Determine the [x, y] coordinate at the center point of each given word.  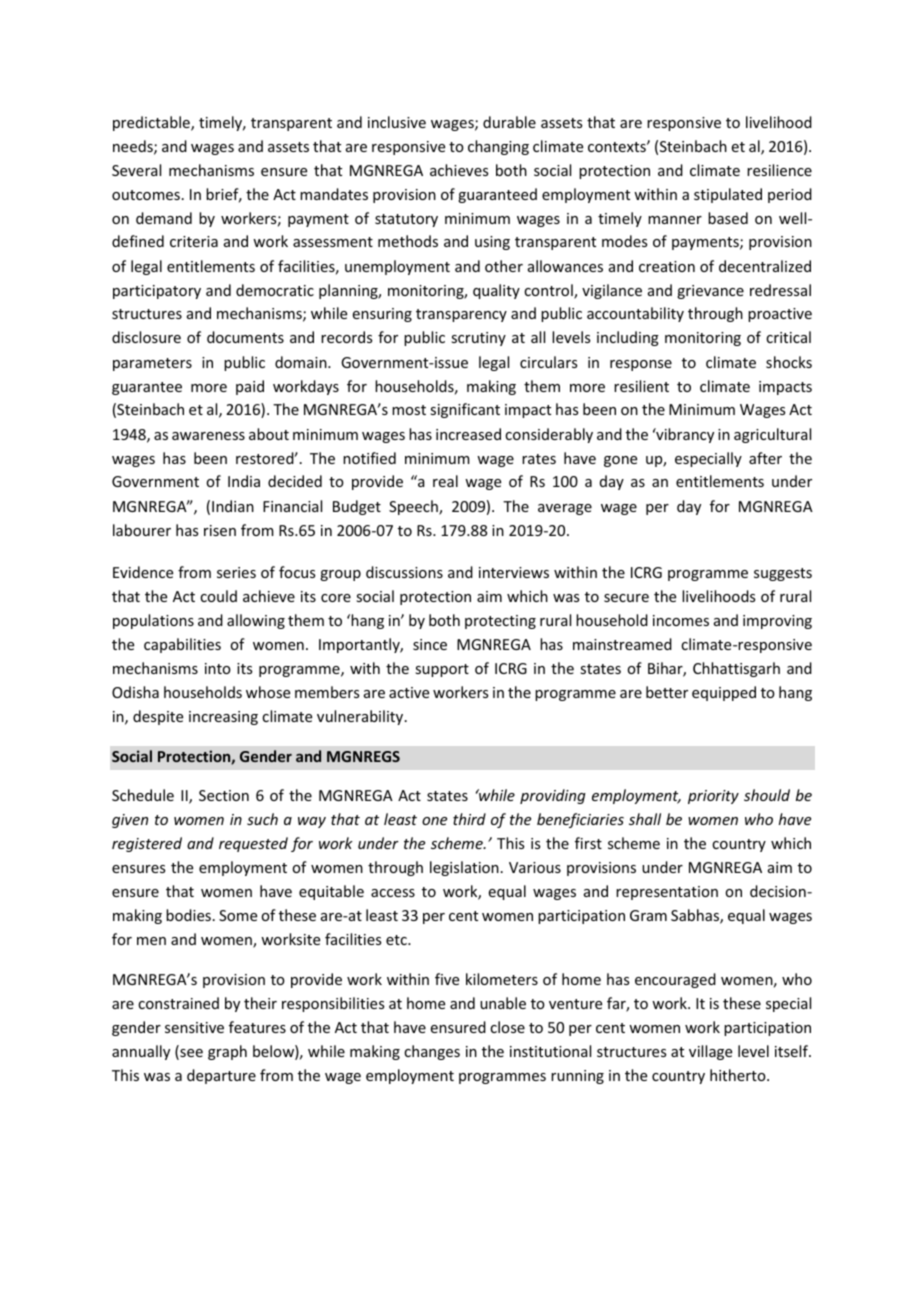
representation [667, 893]
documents [245, 337]
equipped [724, 693]
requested [253, 844]
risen [220, 530]
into [218, 668]
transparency [461, 315]
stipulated [728, 195]
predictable [152, 123]
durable [509, 122]
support [442, 670]
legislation [464, 868]
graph [227, 1052]
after [765, 458]
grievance [710, 292]
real [445, 481]
